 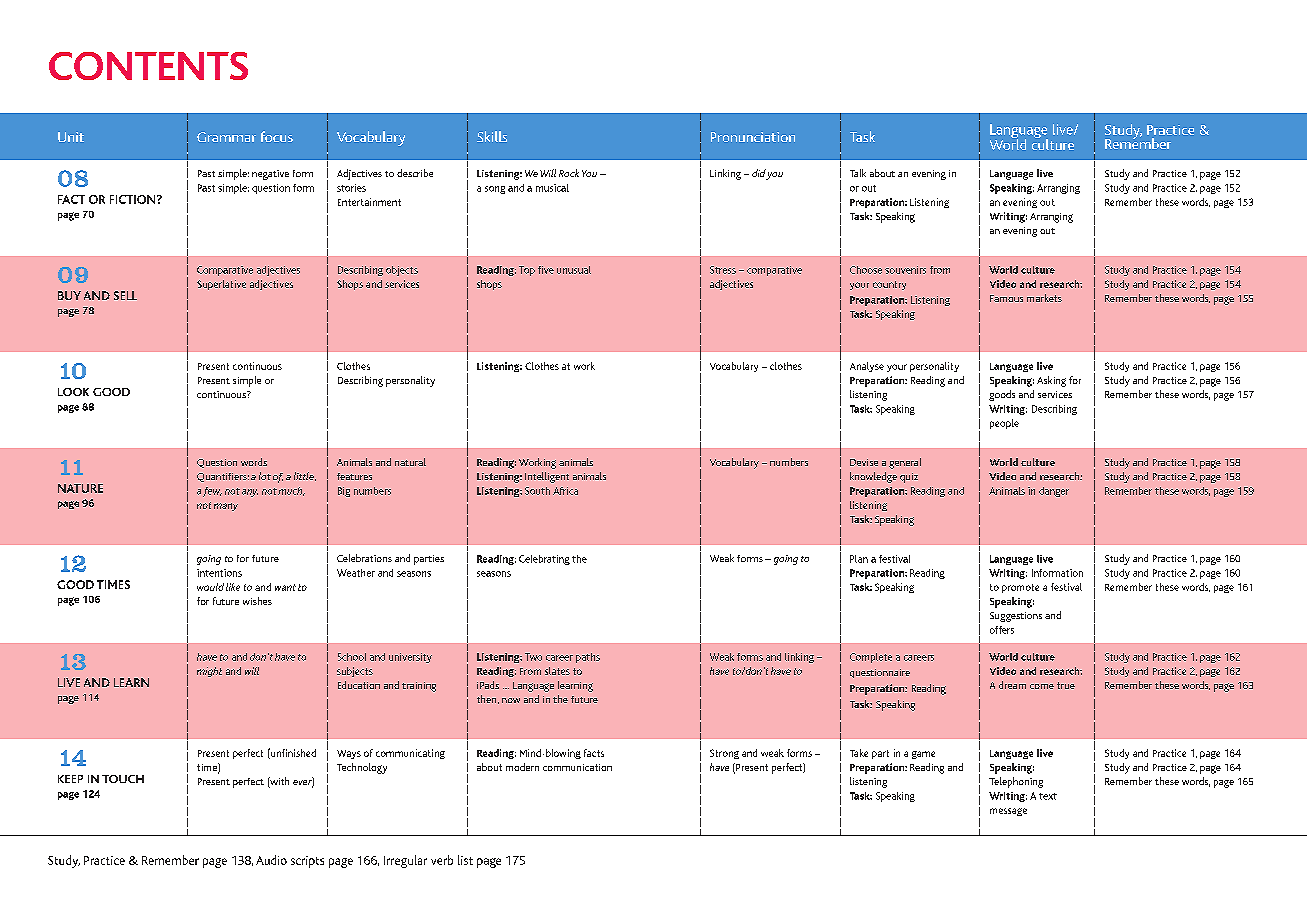 What do you see at coordinates (442, 860) in the page?
I see `verb` at bounding box center [442, 860].
